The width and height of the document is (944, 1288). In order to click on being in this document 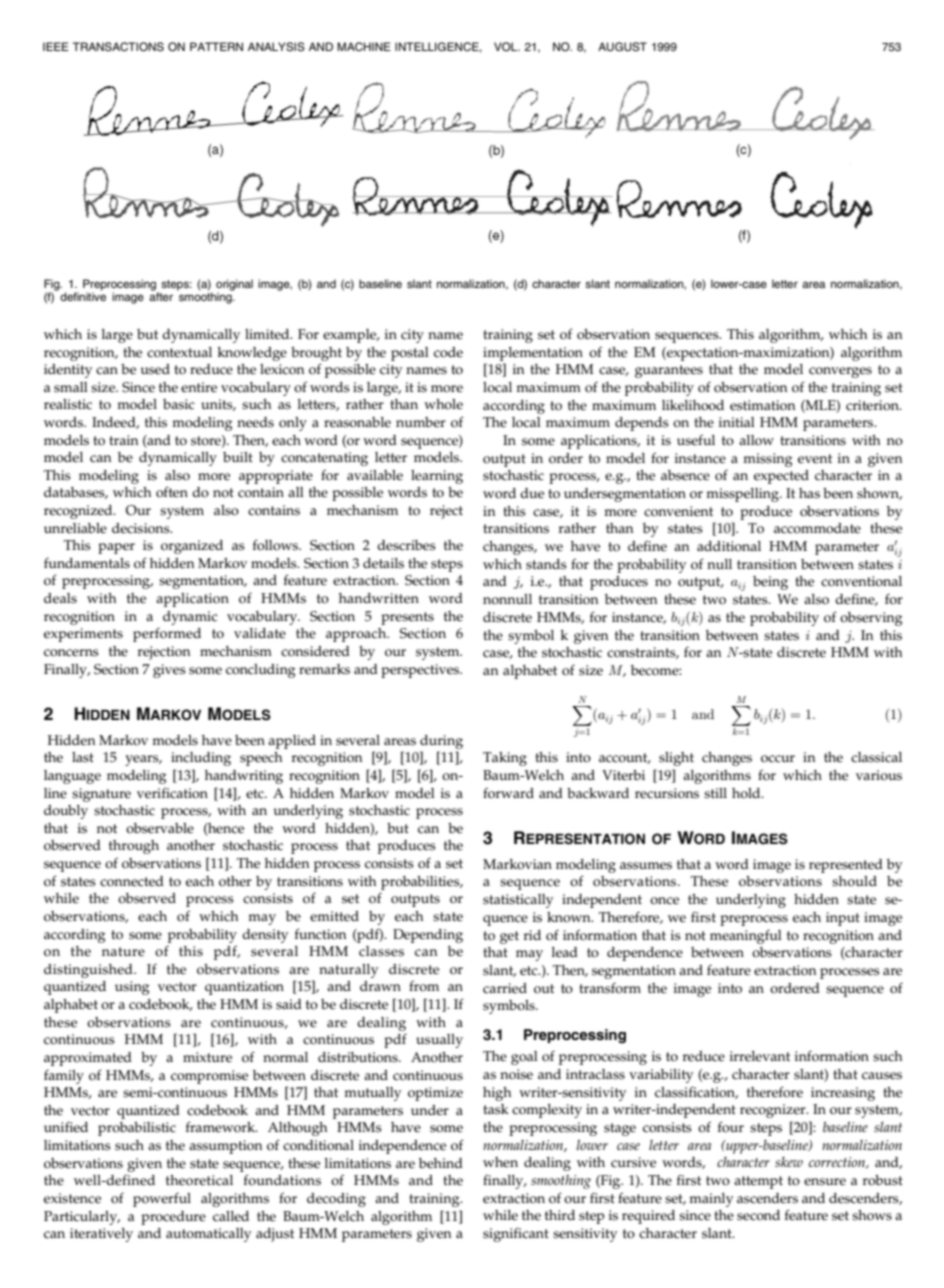, I will do `click(770, 583)`.
